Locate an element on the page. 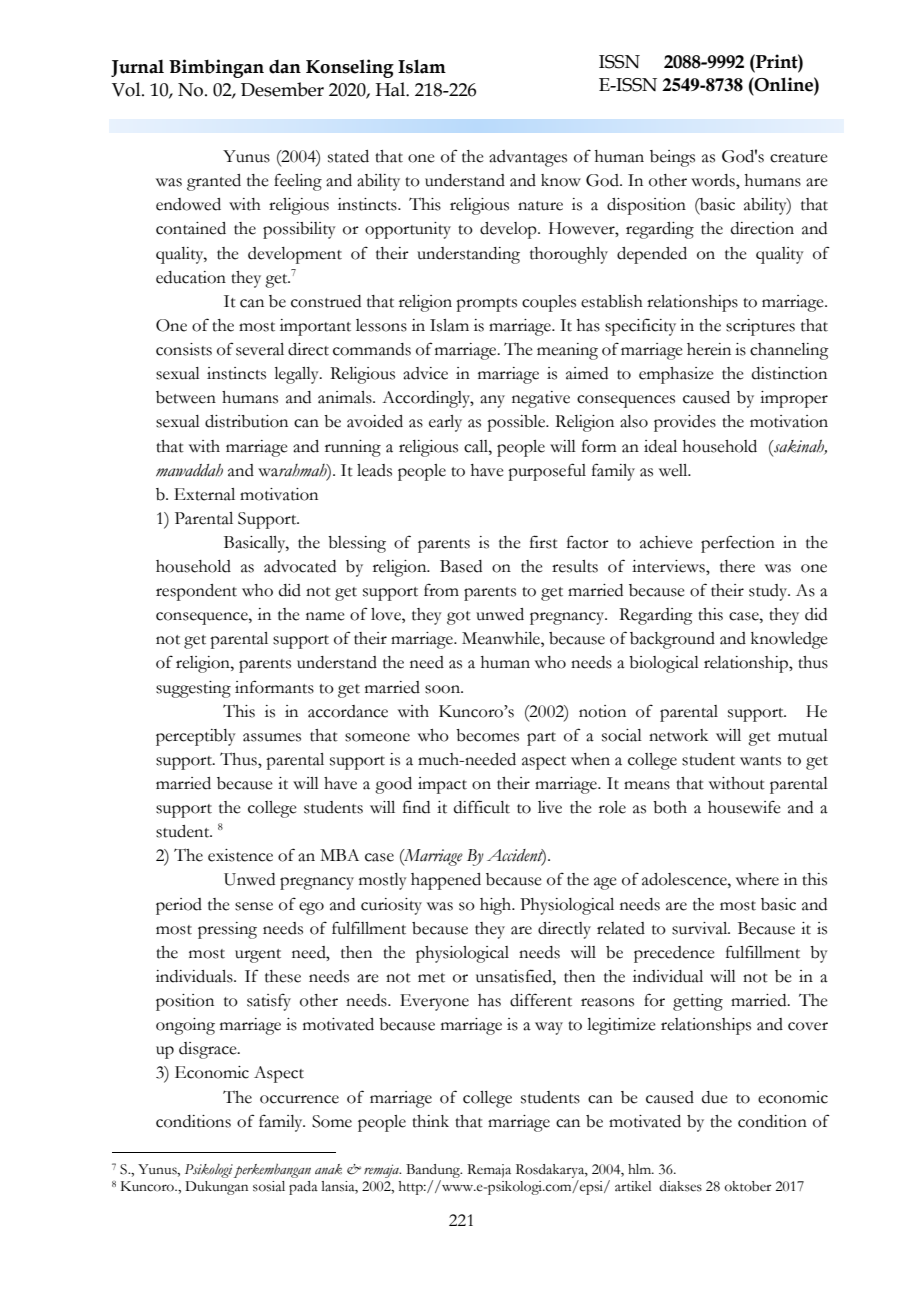  difficult is located at coordinates (482, 807).
